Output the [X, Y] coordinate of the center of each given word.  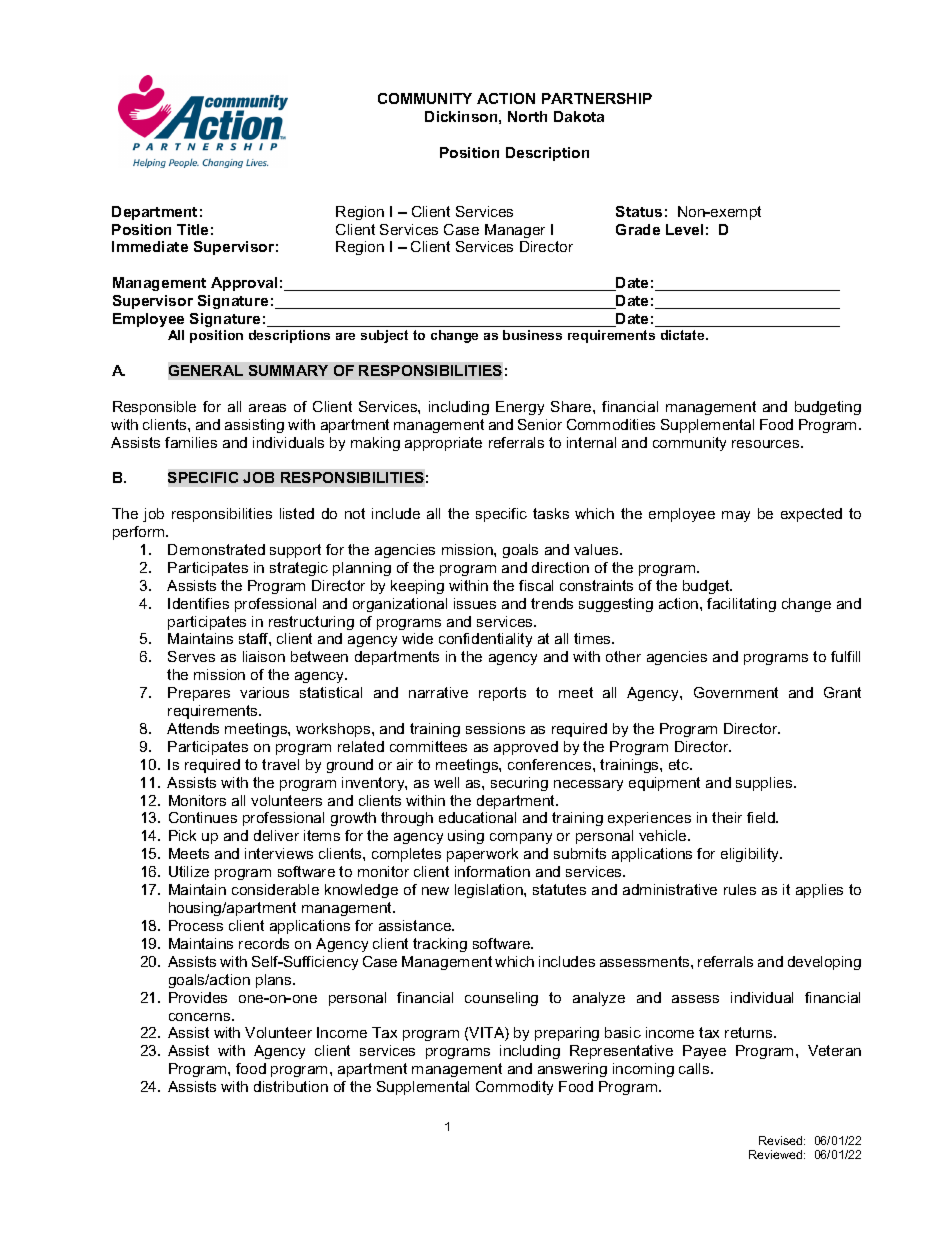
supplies [765, 784]
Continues [203, 817]
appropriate [443, 444]
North [527, 116]
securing [519, 784]
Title [192, 229]
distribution [291, 1086]
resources [767, 444]
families [191, 442]
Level [684, 229]
